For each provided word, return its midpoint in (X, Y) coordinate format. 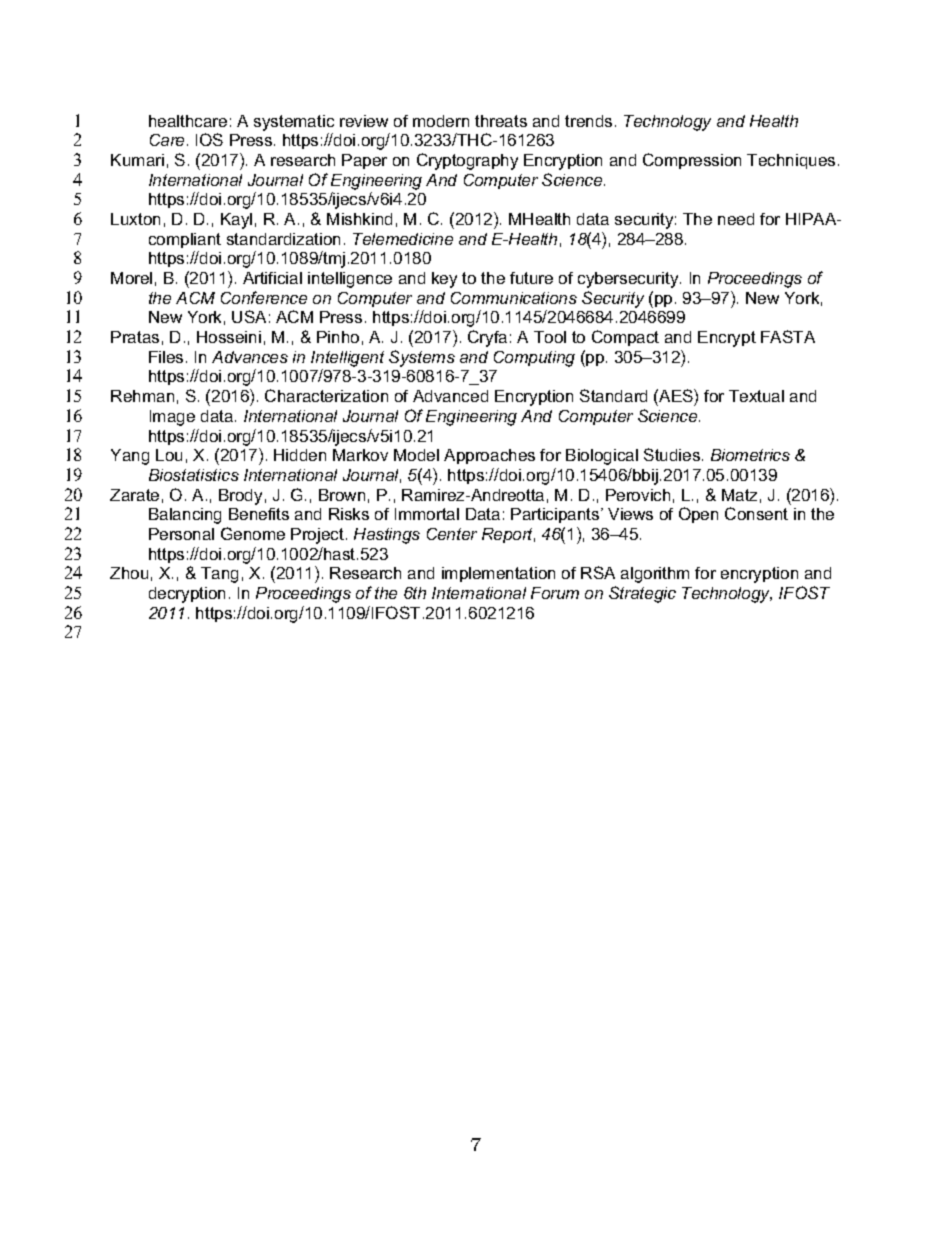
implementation (498, 574)
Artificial (272, 278)
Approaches (489, 456)
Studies (673, 454)
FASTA (788, 336)
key (444, 280)
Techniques (791, 161)
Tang (219, 575)
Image (172, 418)
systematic (294, 123)
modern (441, 121)
